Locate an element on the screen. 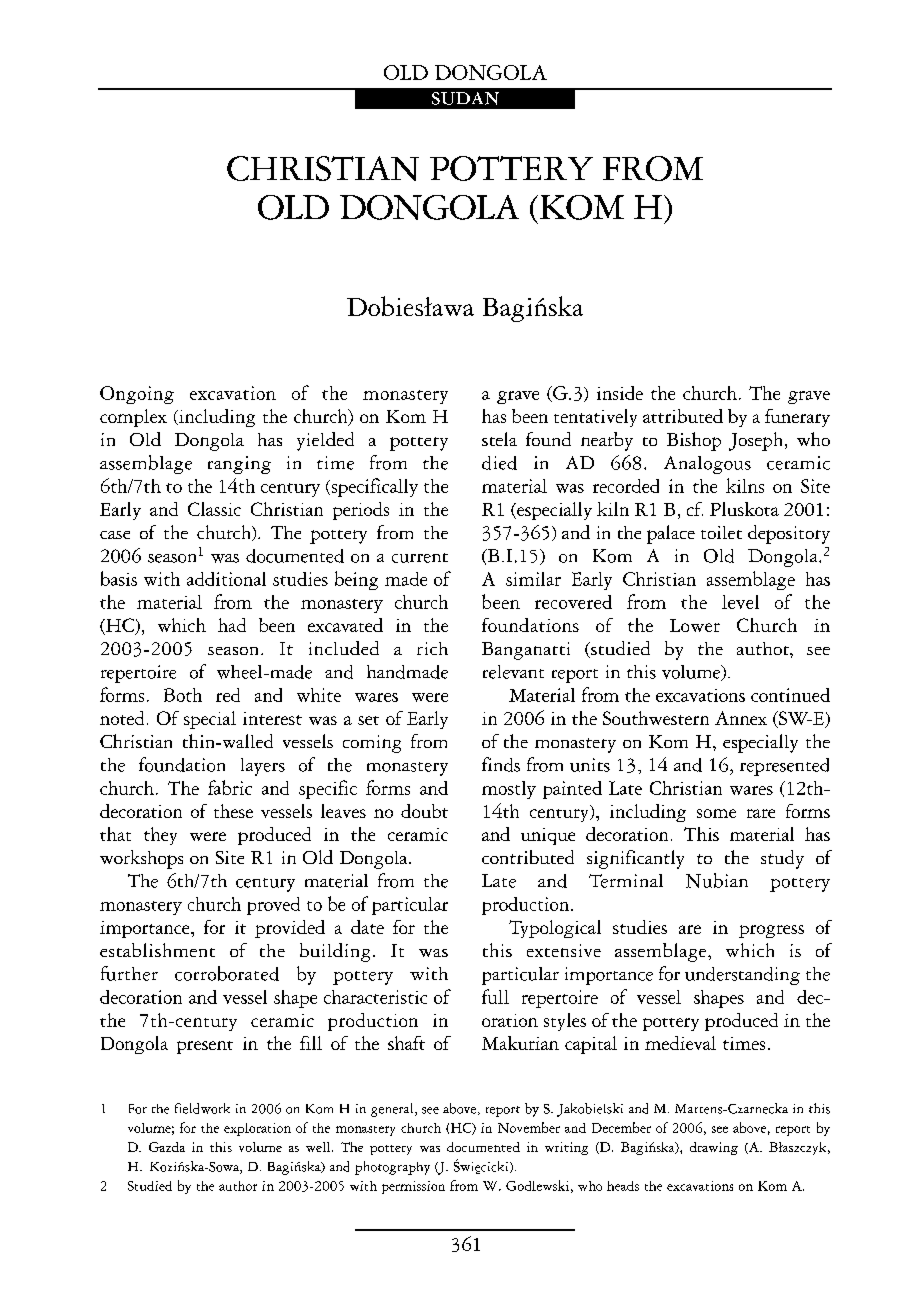 The image size is (909, 1316). Analogous is located at coordinates (707, 465).
